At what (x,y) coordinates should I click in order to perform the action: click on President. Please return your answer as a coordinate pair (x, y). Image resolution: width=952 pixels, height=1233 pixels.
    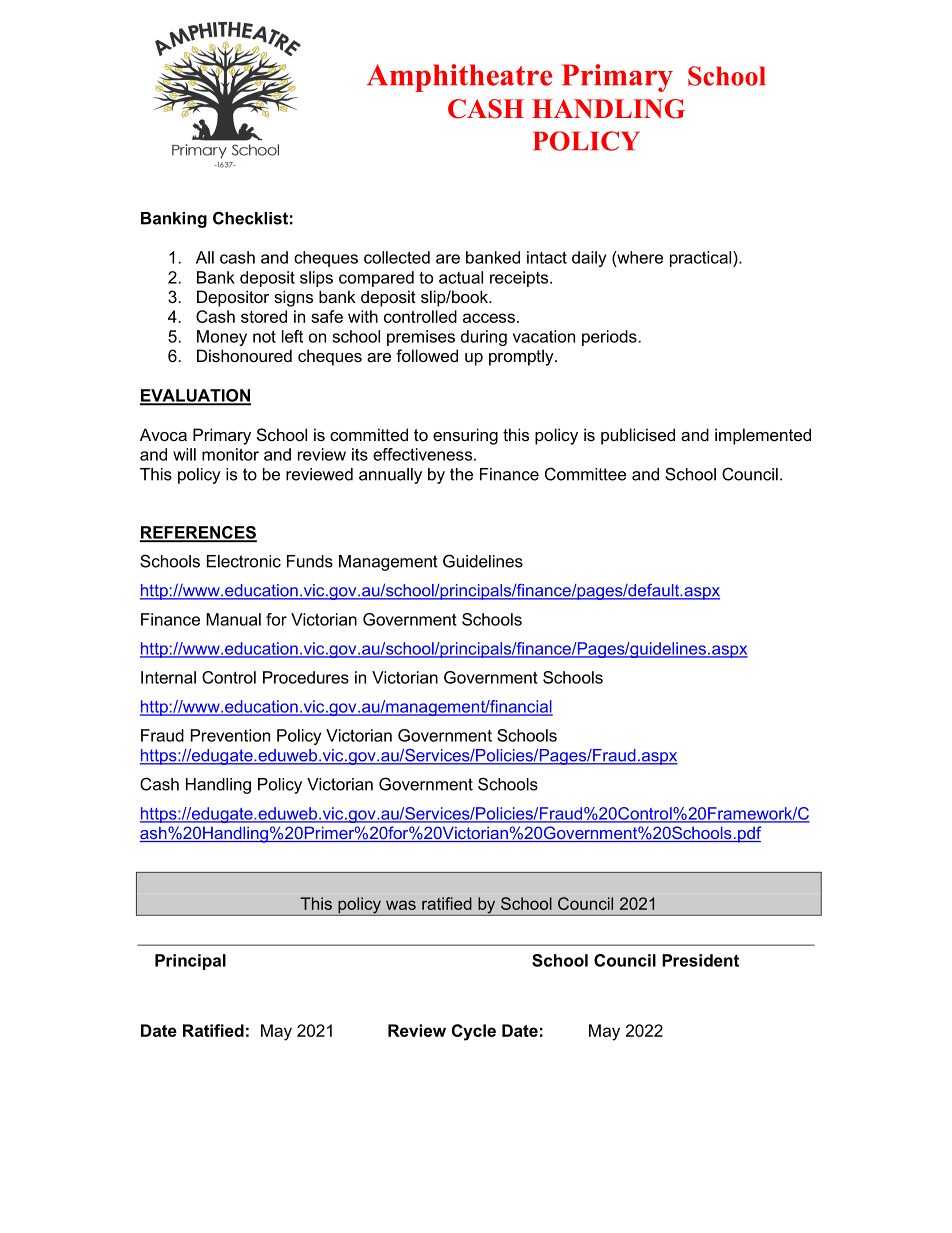
    Looking at the image, I should click on (700, 960).
